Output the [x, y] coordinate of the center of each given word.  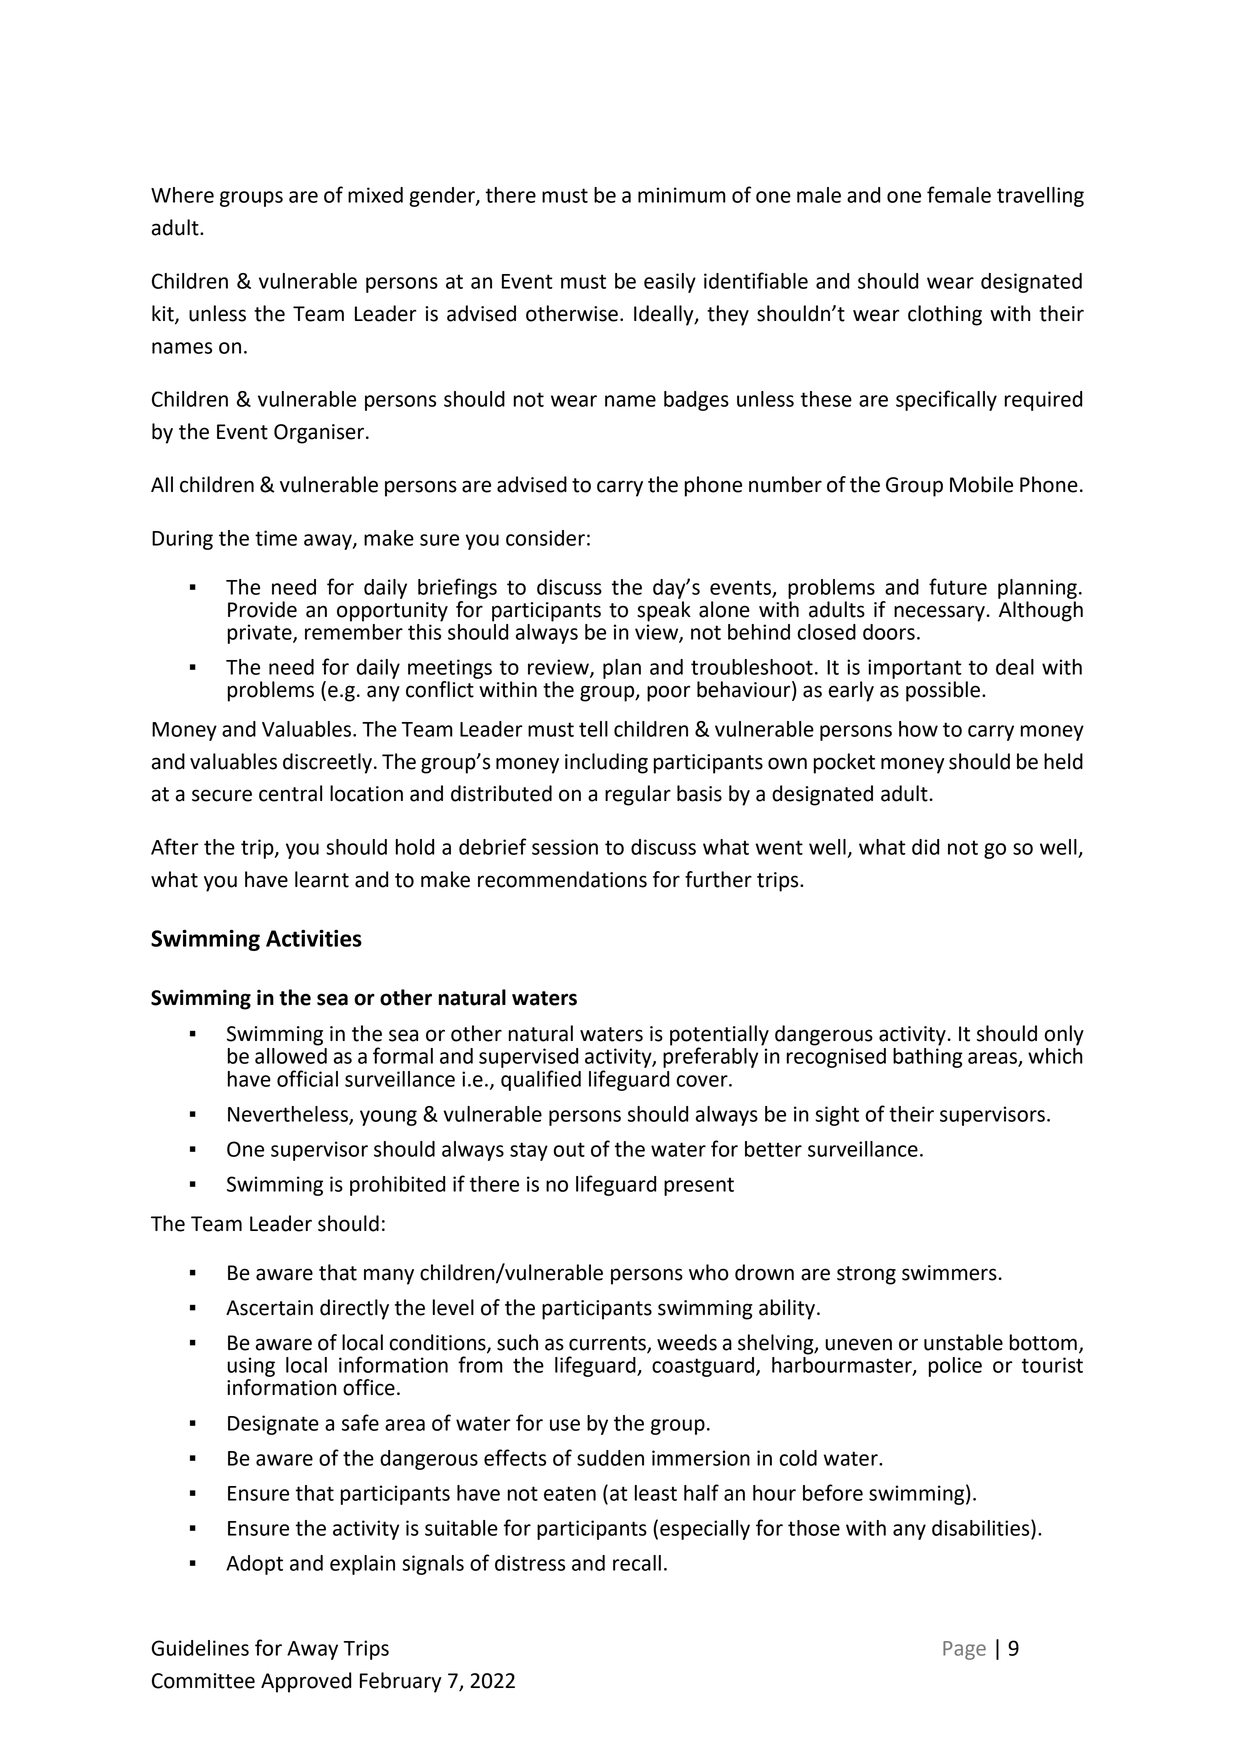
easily [670, 283]
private [261, 634]
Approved [306, 1682]
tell [593, 729]
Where [182, 195]
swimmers [949, 1273]
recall [637, 1563]
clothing [945, 315]
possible [944, 691]
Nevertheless [289, 1115]
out [569, 1149]
